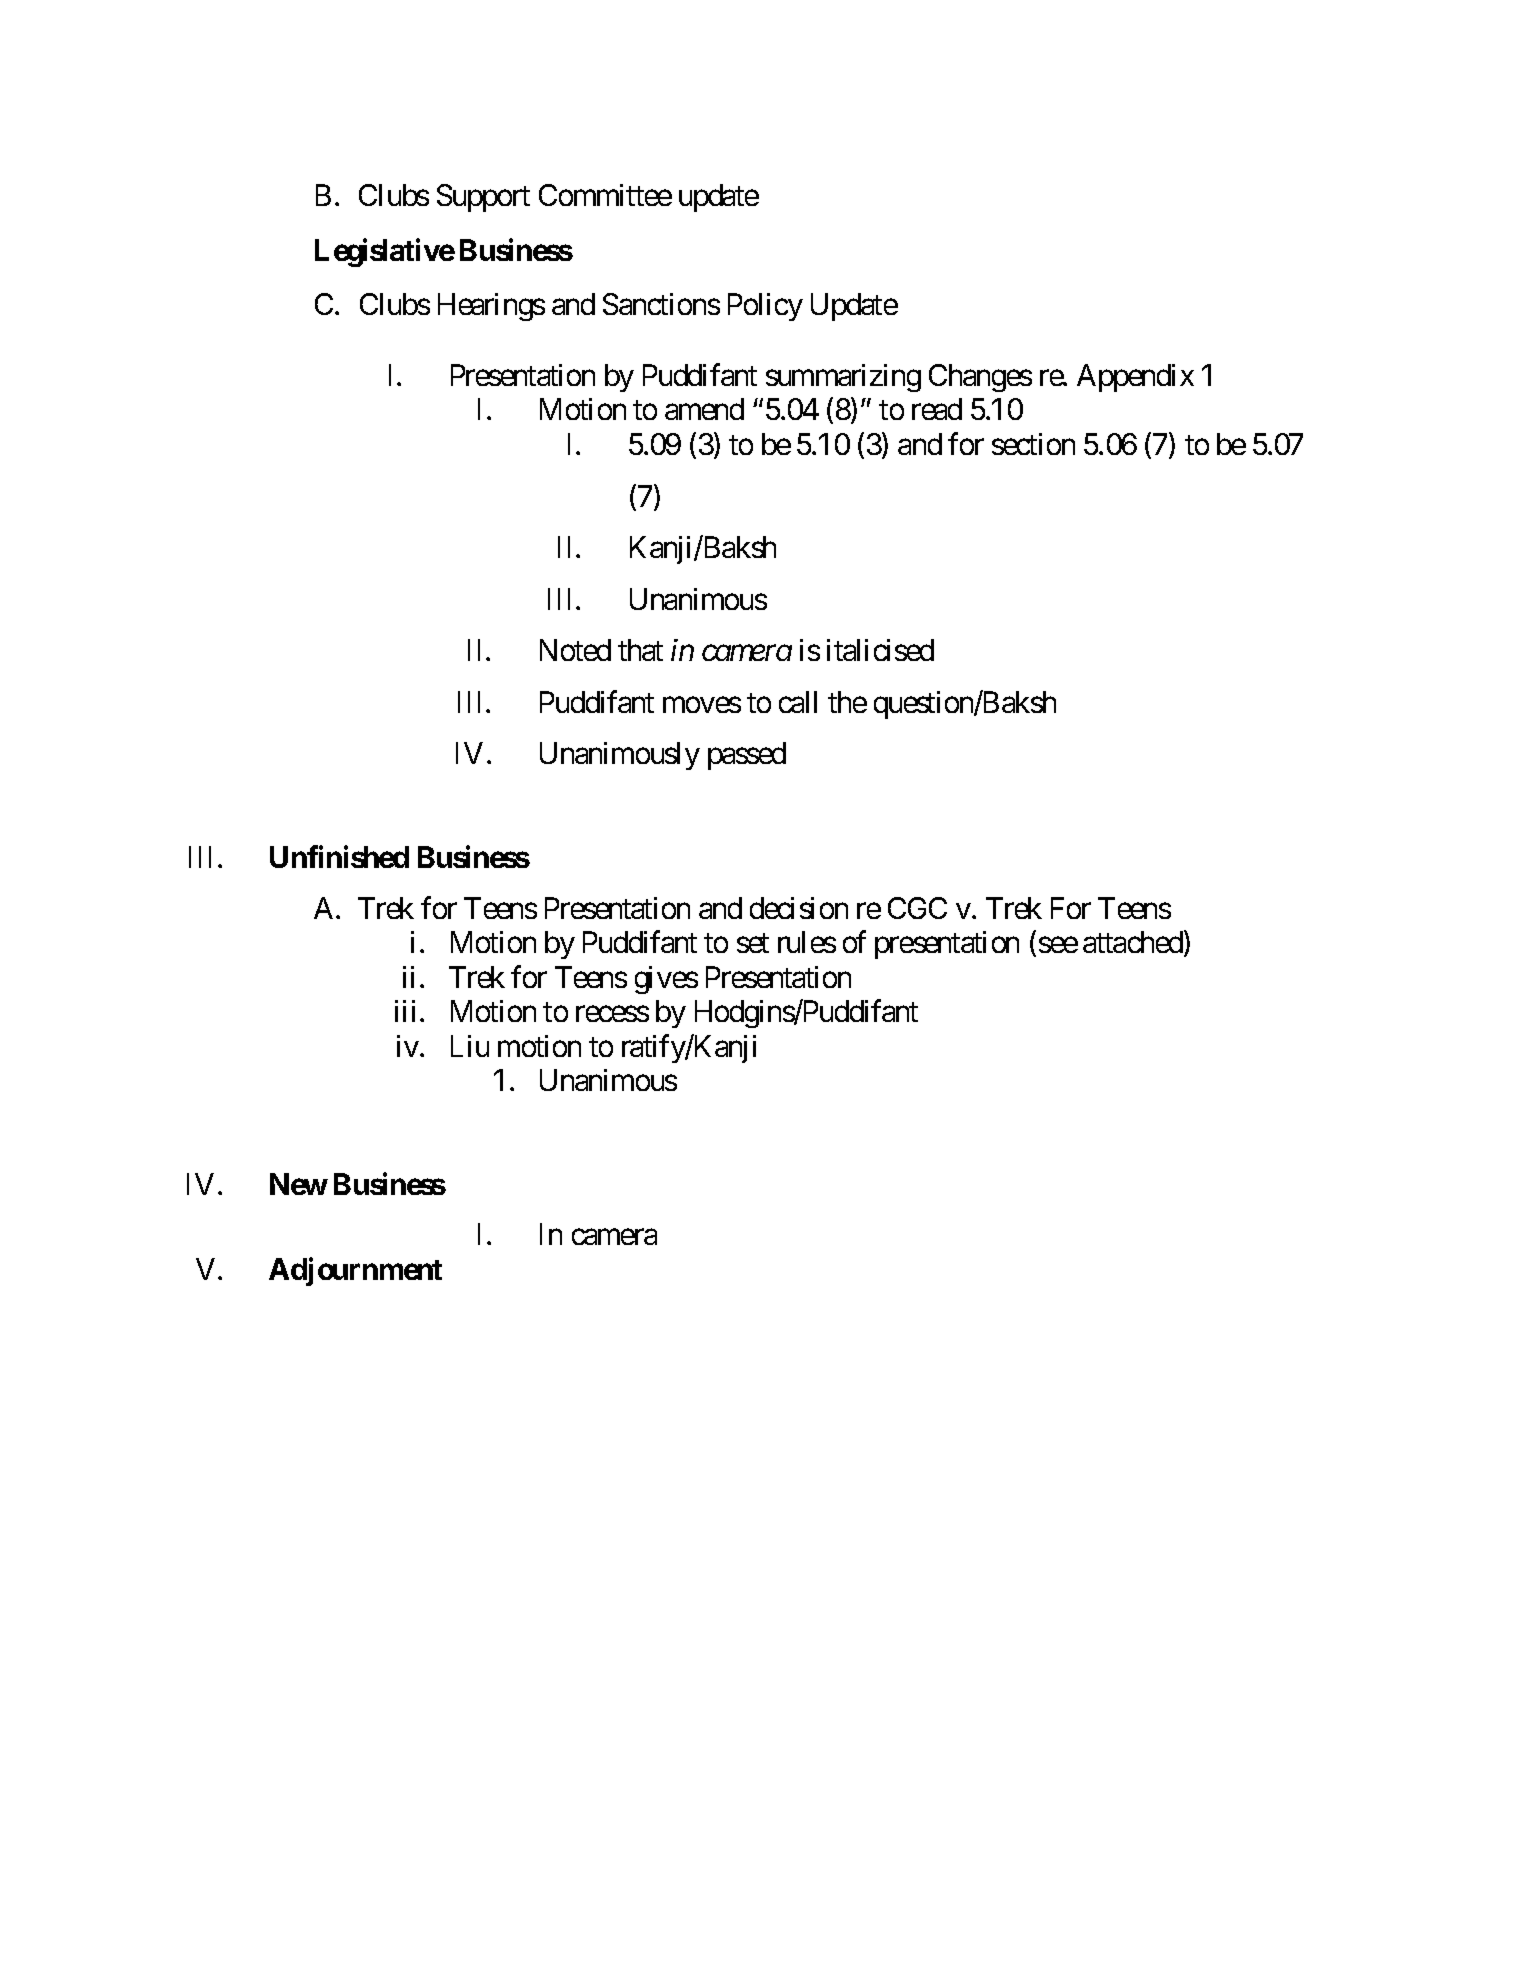 This screenshot has width=1524, height=1973. I want to click on Noted, so click(575, 650).
